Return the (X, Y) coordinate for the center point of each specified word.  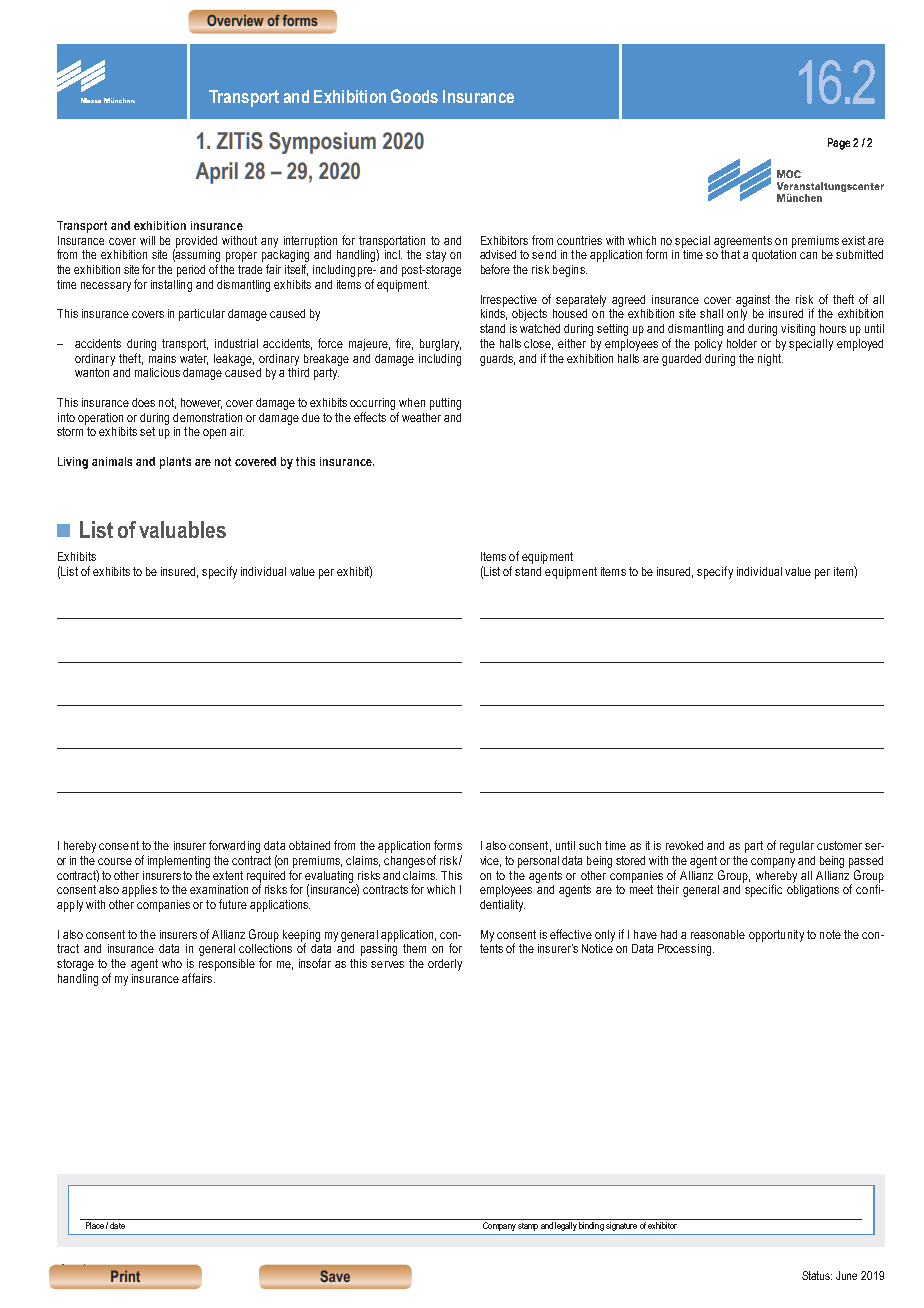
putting (445, 404)
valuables (182, 529)
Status (817, 1275)
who (172, 963)
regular (797, 847)
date (117, 1225)
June (846, 1275)
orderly (445, 965)
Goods (414, 96)
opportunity (776, 936)
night (770, 360)
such (590, 845)
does (143, 402)
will (147, 240)
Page (839, 144)
